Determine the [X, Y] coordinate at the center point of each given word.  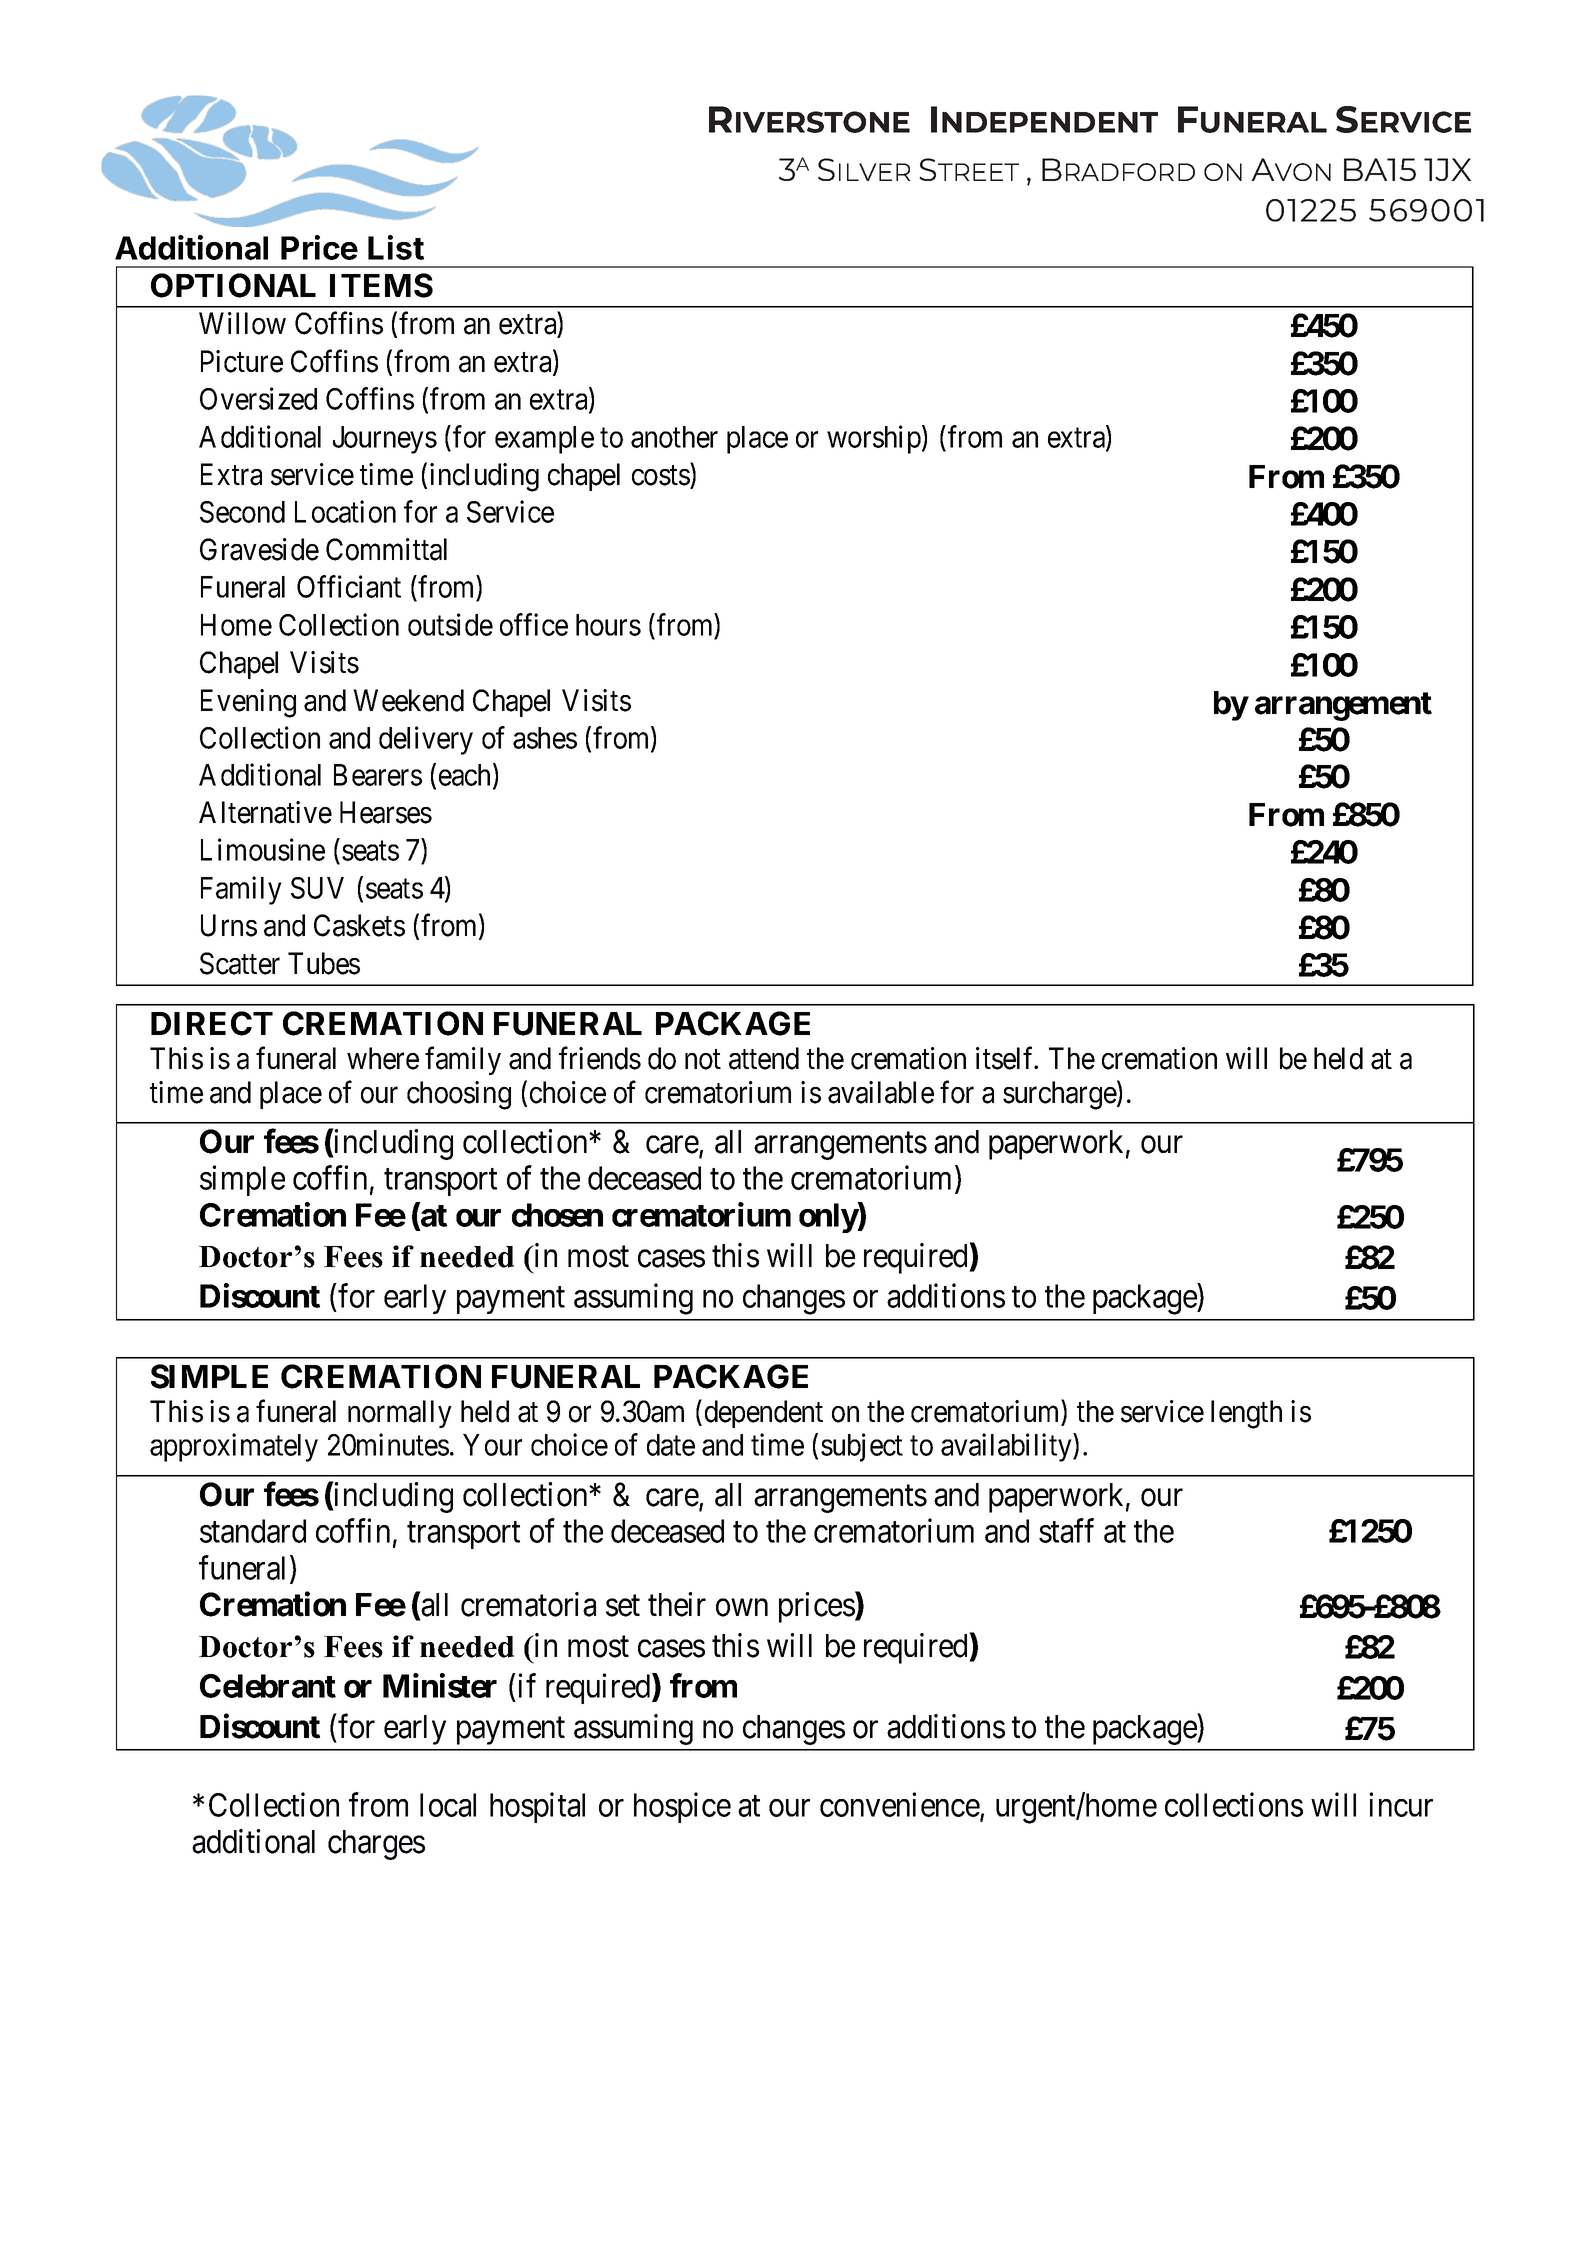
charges [376, 1845]
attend [764, 1058]
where [383, 1058]
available [881, 1092]
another [674, 437]
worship [874, 439]
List [396, 247]
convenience [900, 1806]
